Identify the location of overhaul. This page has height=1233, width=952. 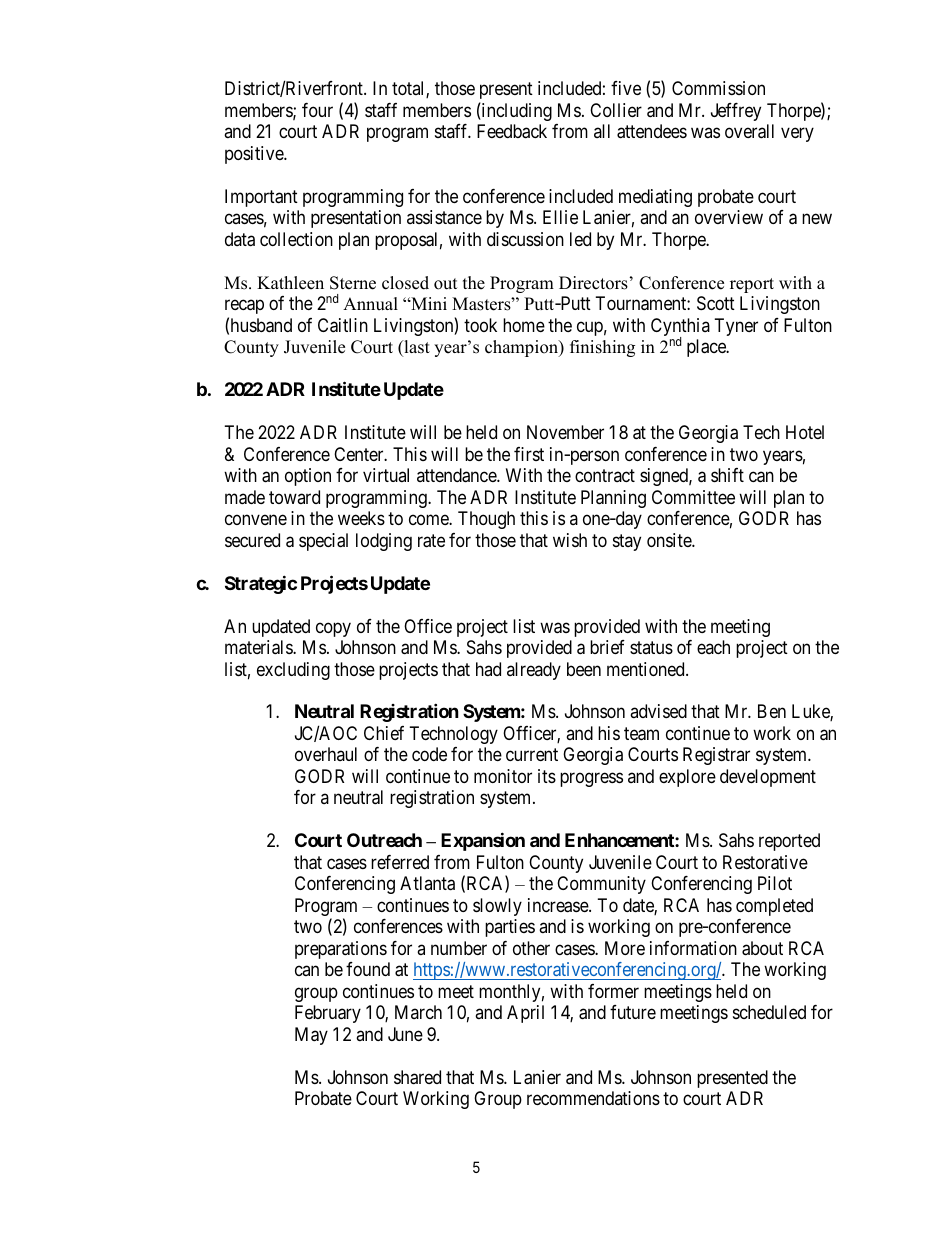
(326, 754).
